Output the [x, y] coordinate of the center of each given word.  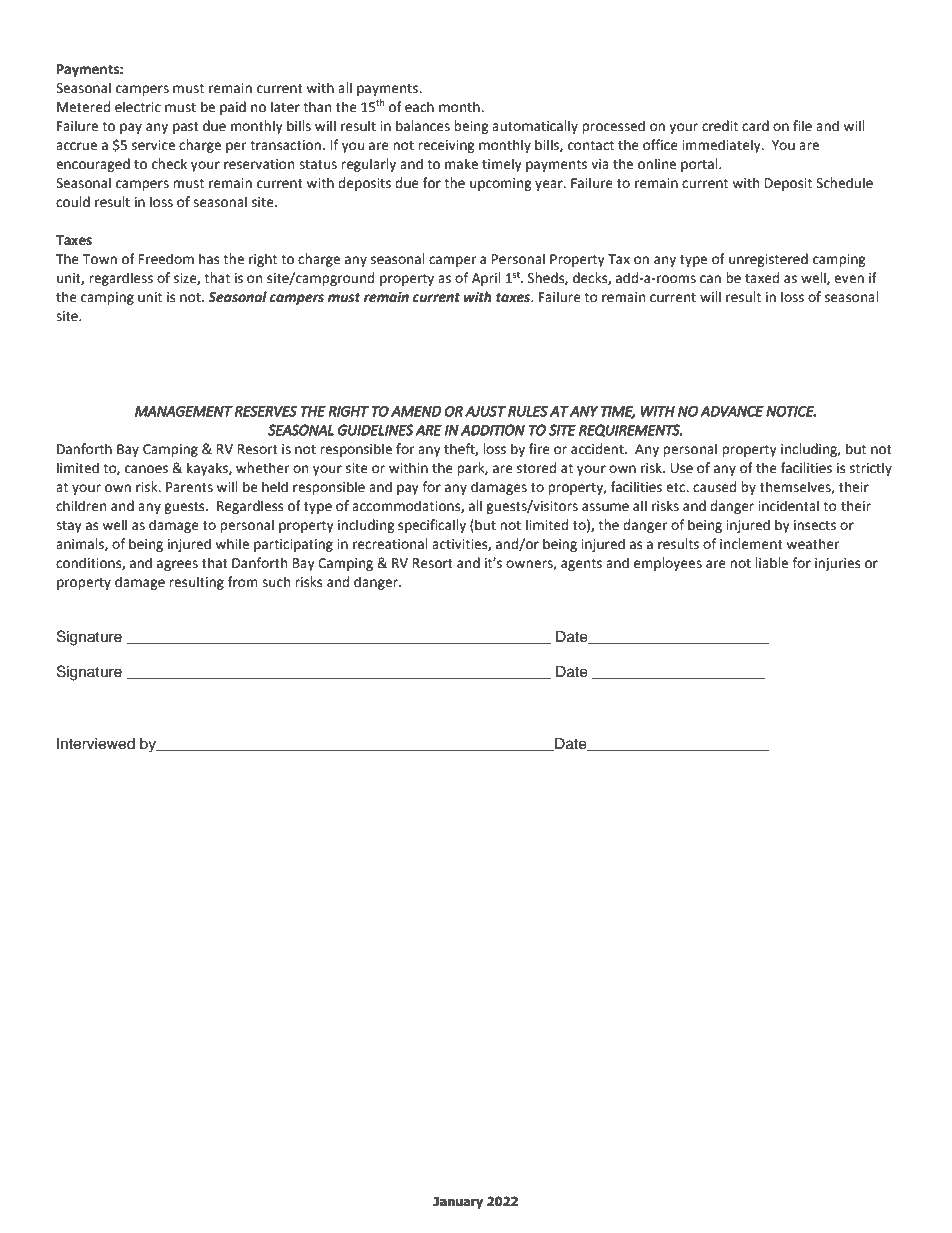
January [458, 1202]
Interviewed [96, 744]
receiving [446, 146]
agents [581, 565]
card [755, 126]
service [153, 145]
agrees [177, 565]
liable [771, 563]
